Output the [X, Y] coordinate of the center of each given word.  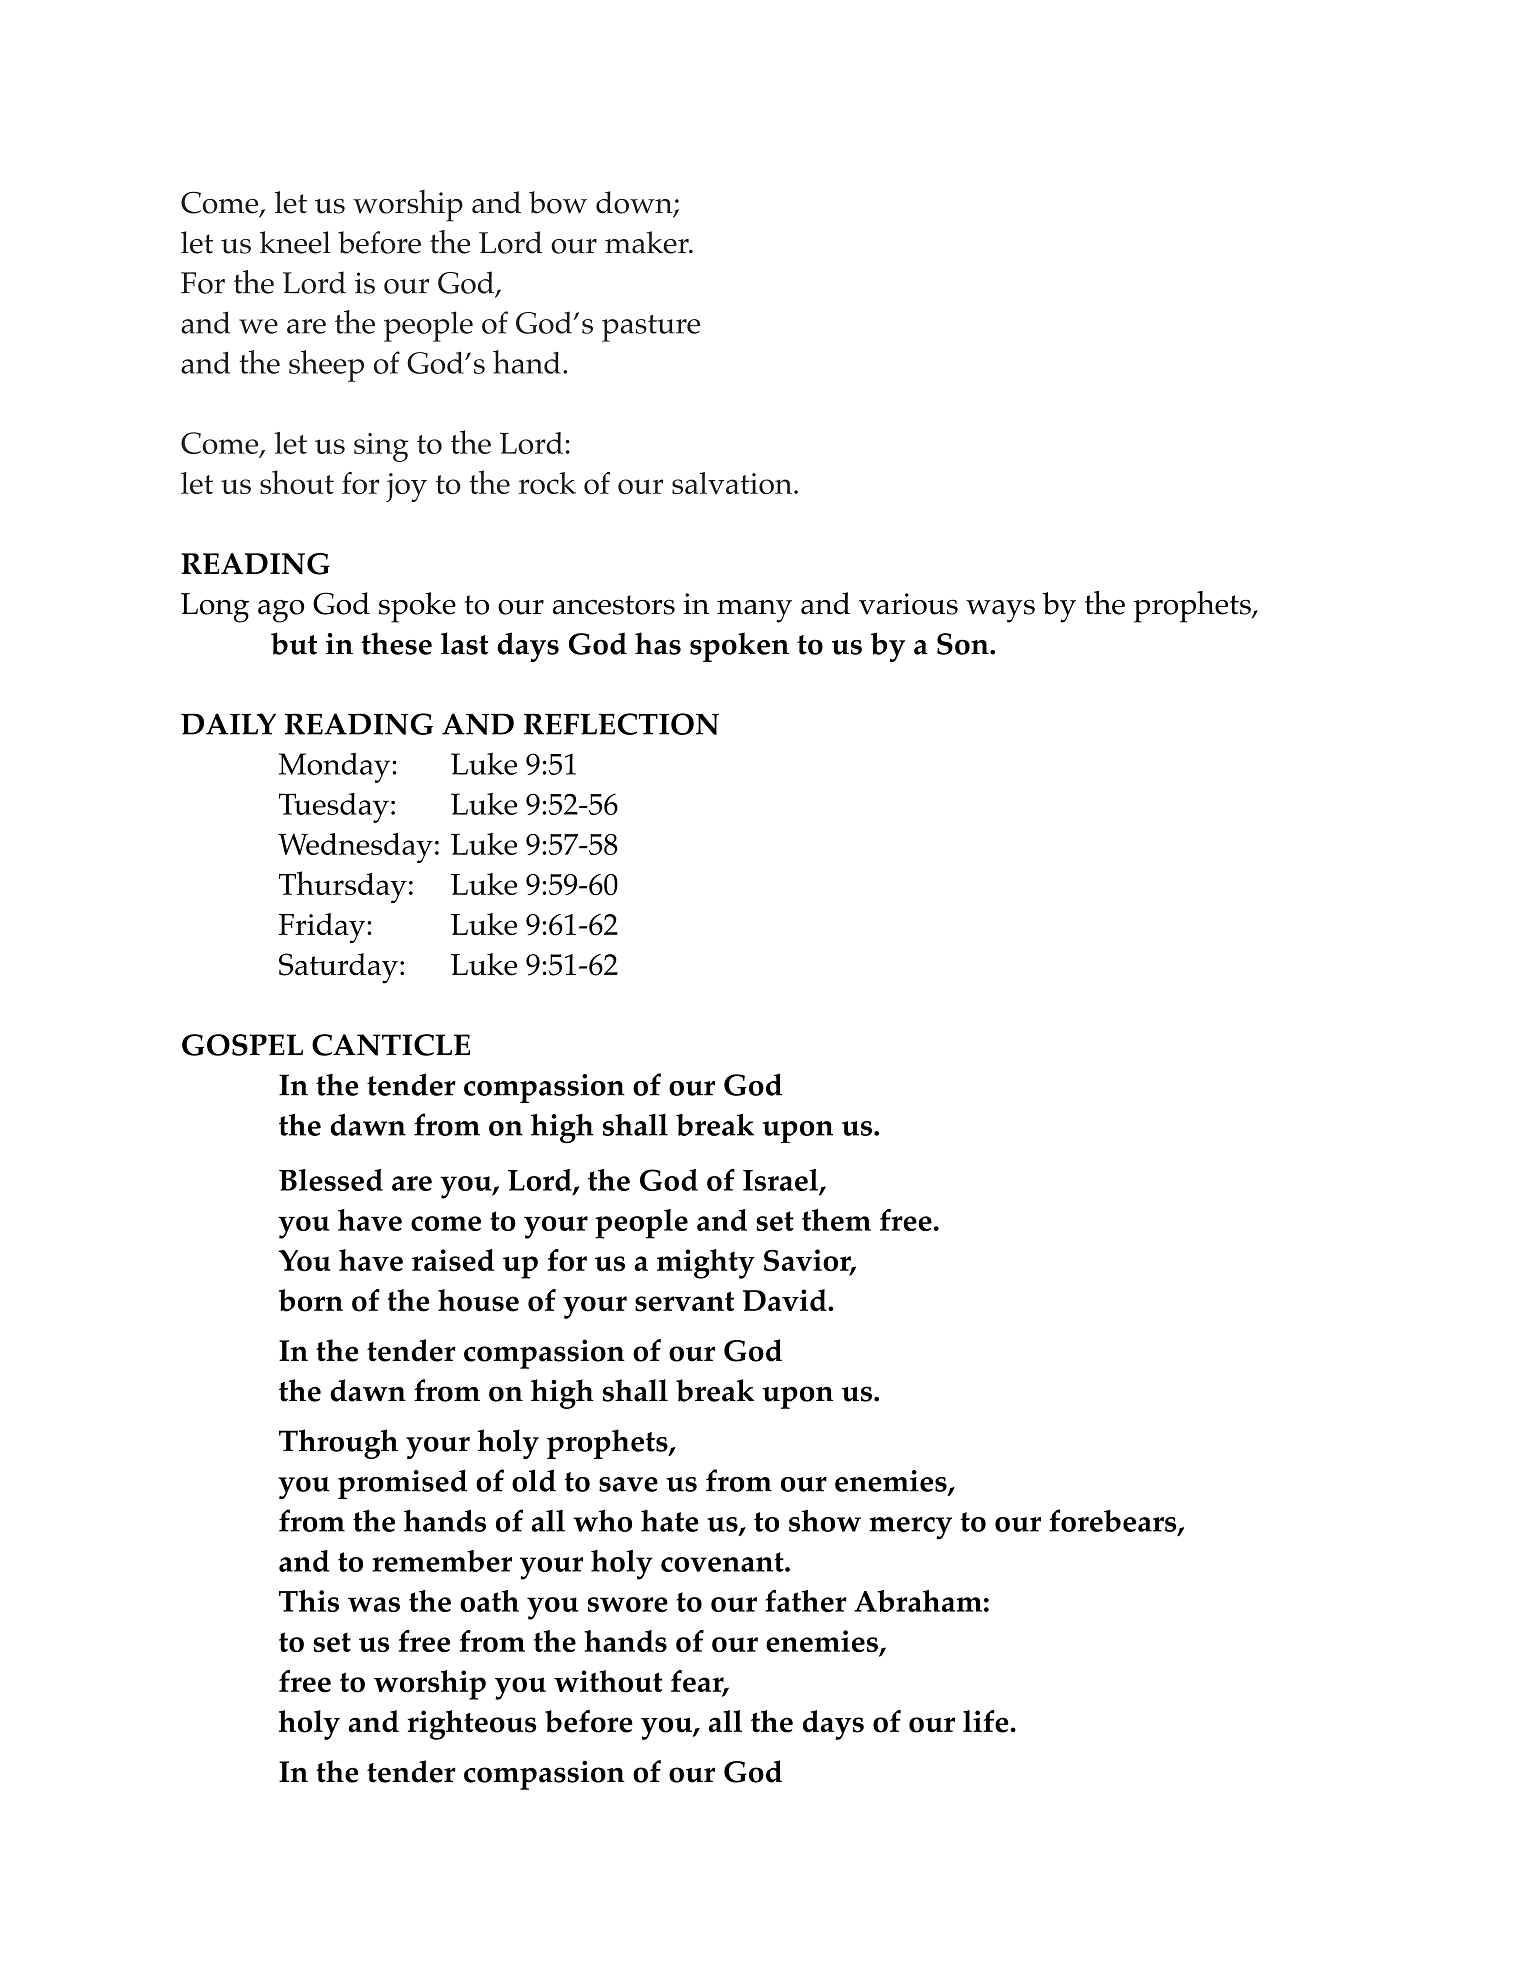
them [836, 1220]
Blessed [331, 1180]
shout [297, 482]
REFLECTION [621, 724]
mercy [911, 1528]
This [309, 1601]
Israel [780, 1180]
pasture [651, 328]
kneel [295, 242]
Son [964, 644]
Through [338, 1444]
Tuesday [334, 808]
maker [648, 242]
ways [1000, 611]
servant [684, 1301]
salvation [733, 483]
